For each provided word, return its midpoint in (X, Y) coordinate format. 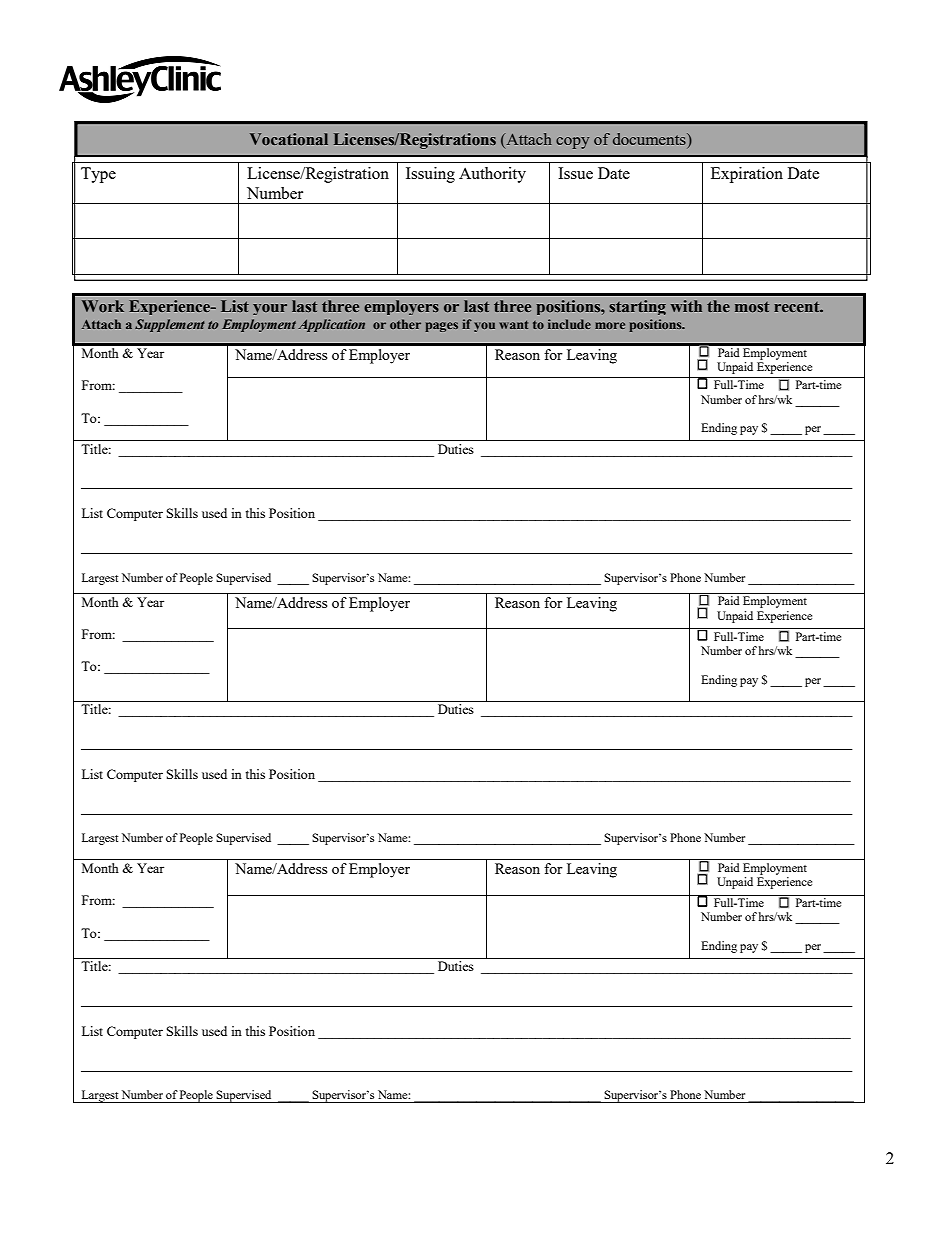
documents (650, 139)
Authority (492, 175)
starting (637, 307)
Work (103, 306)
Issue (575, 173)
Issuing (430, 175)
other (405, 324)
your (270, 309)
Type (98, 175)
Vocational (289, 139)
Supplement (170, 325)
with (686, 306)
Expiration (747, 175)
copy (572, 143)
